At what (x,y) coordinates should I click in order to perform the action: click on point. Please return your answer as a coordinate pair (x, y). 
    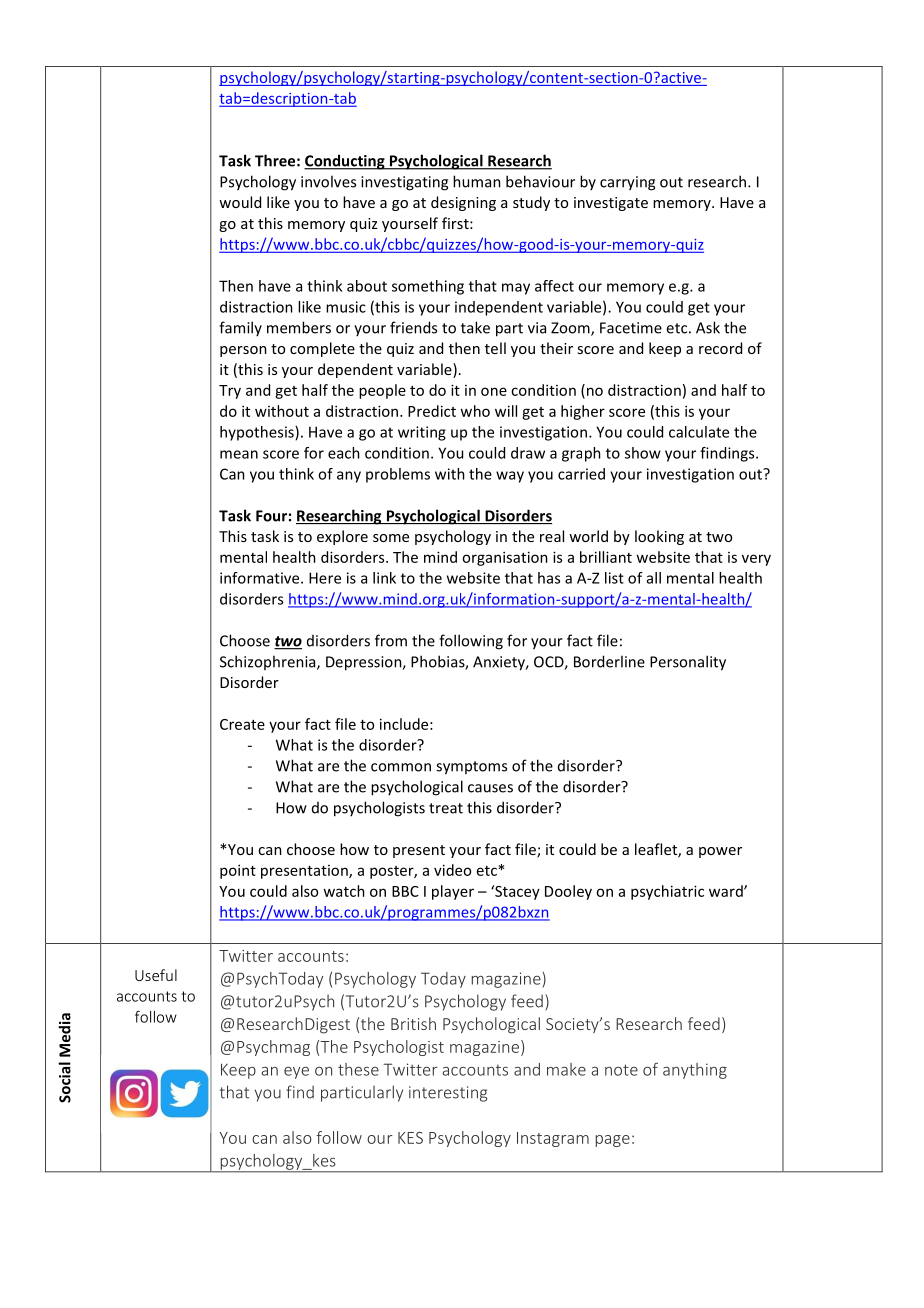
    Looking at the image, I should click on (238, 871).
